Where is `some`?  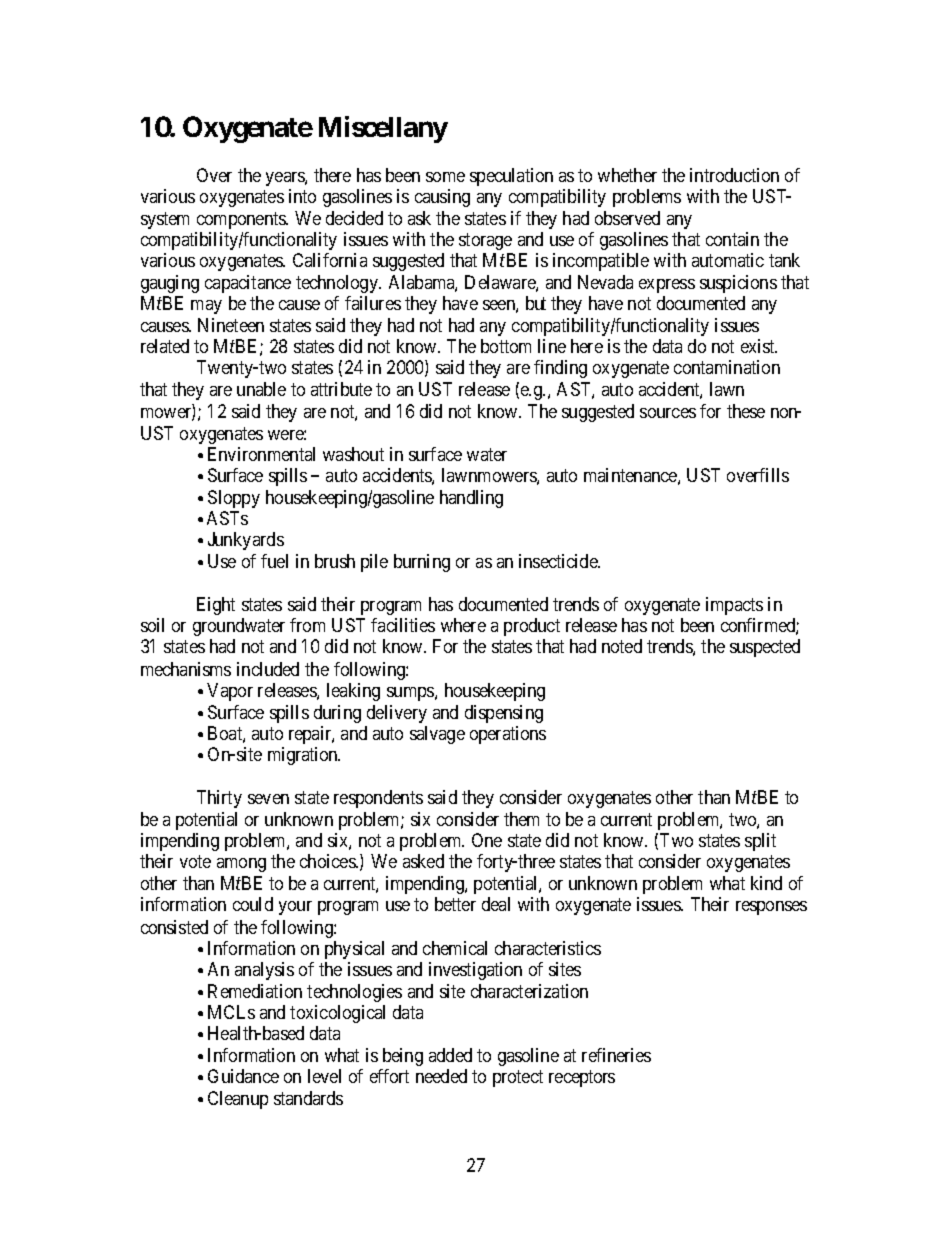 some is located at coordinates (445, 177).
